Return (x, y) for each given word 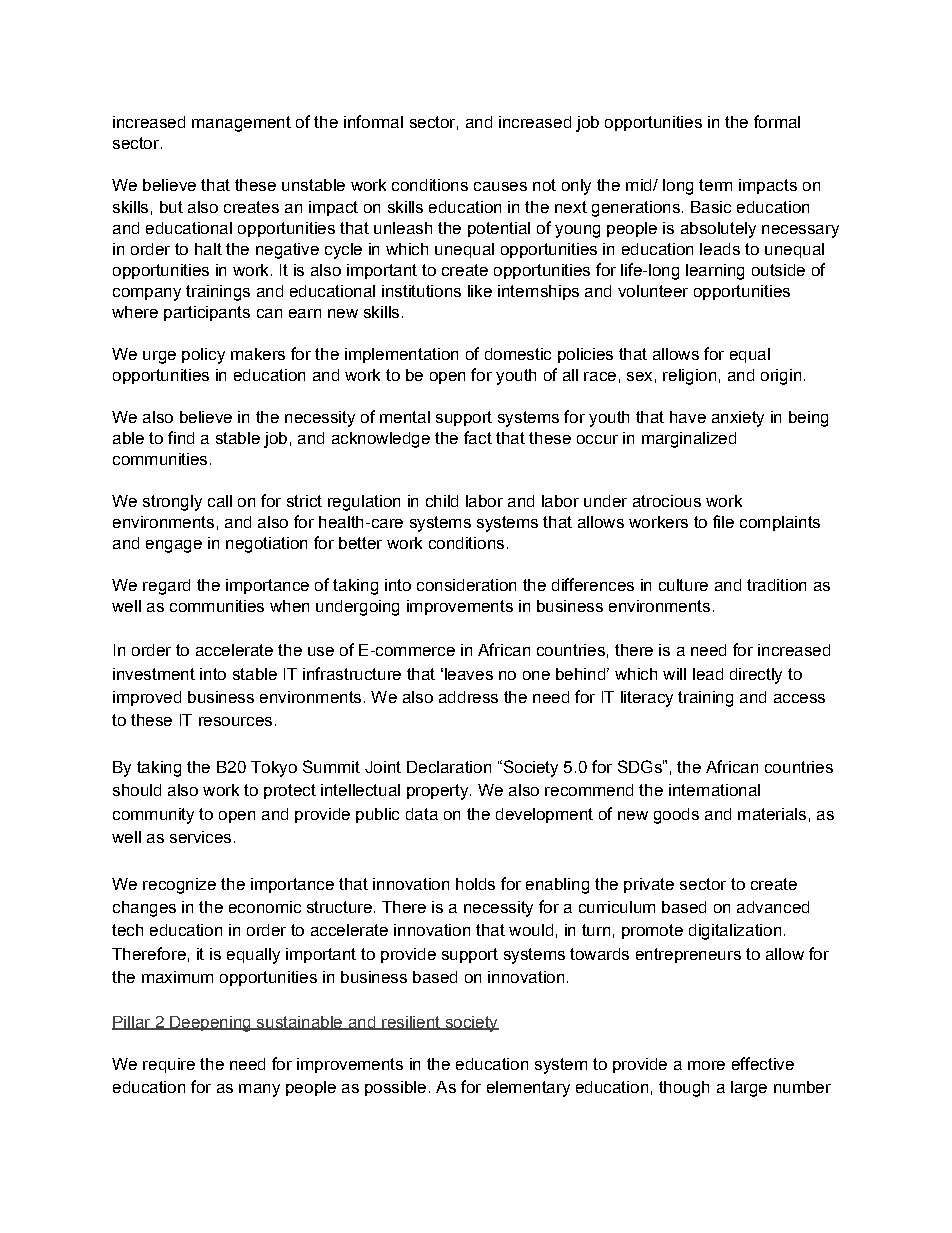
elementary (528, 1089)
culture (683, 585)
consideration (466, 585)
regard (166, 587)
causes (500, 186)
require (169, 1065)
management (241, 124)
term (715, 185)
